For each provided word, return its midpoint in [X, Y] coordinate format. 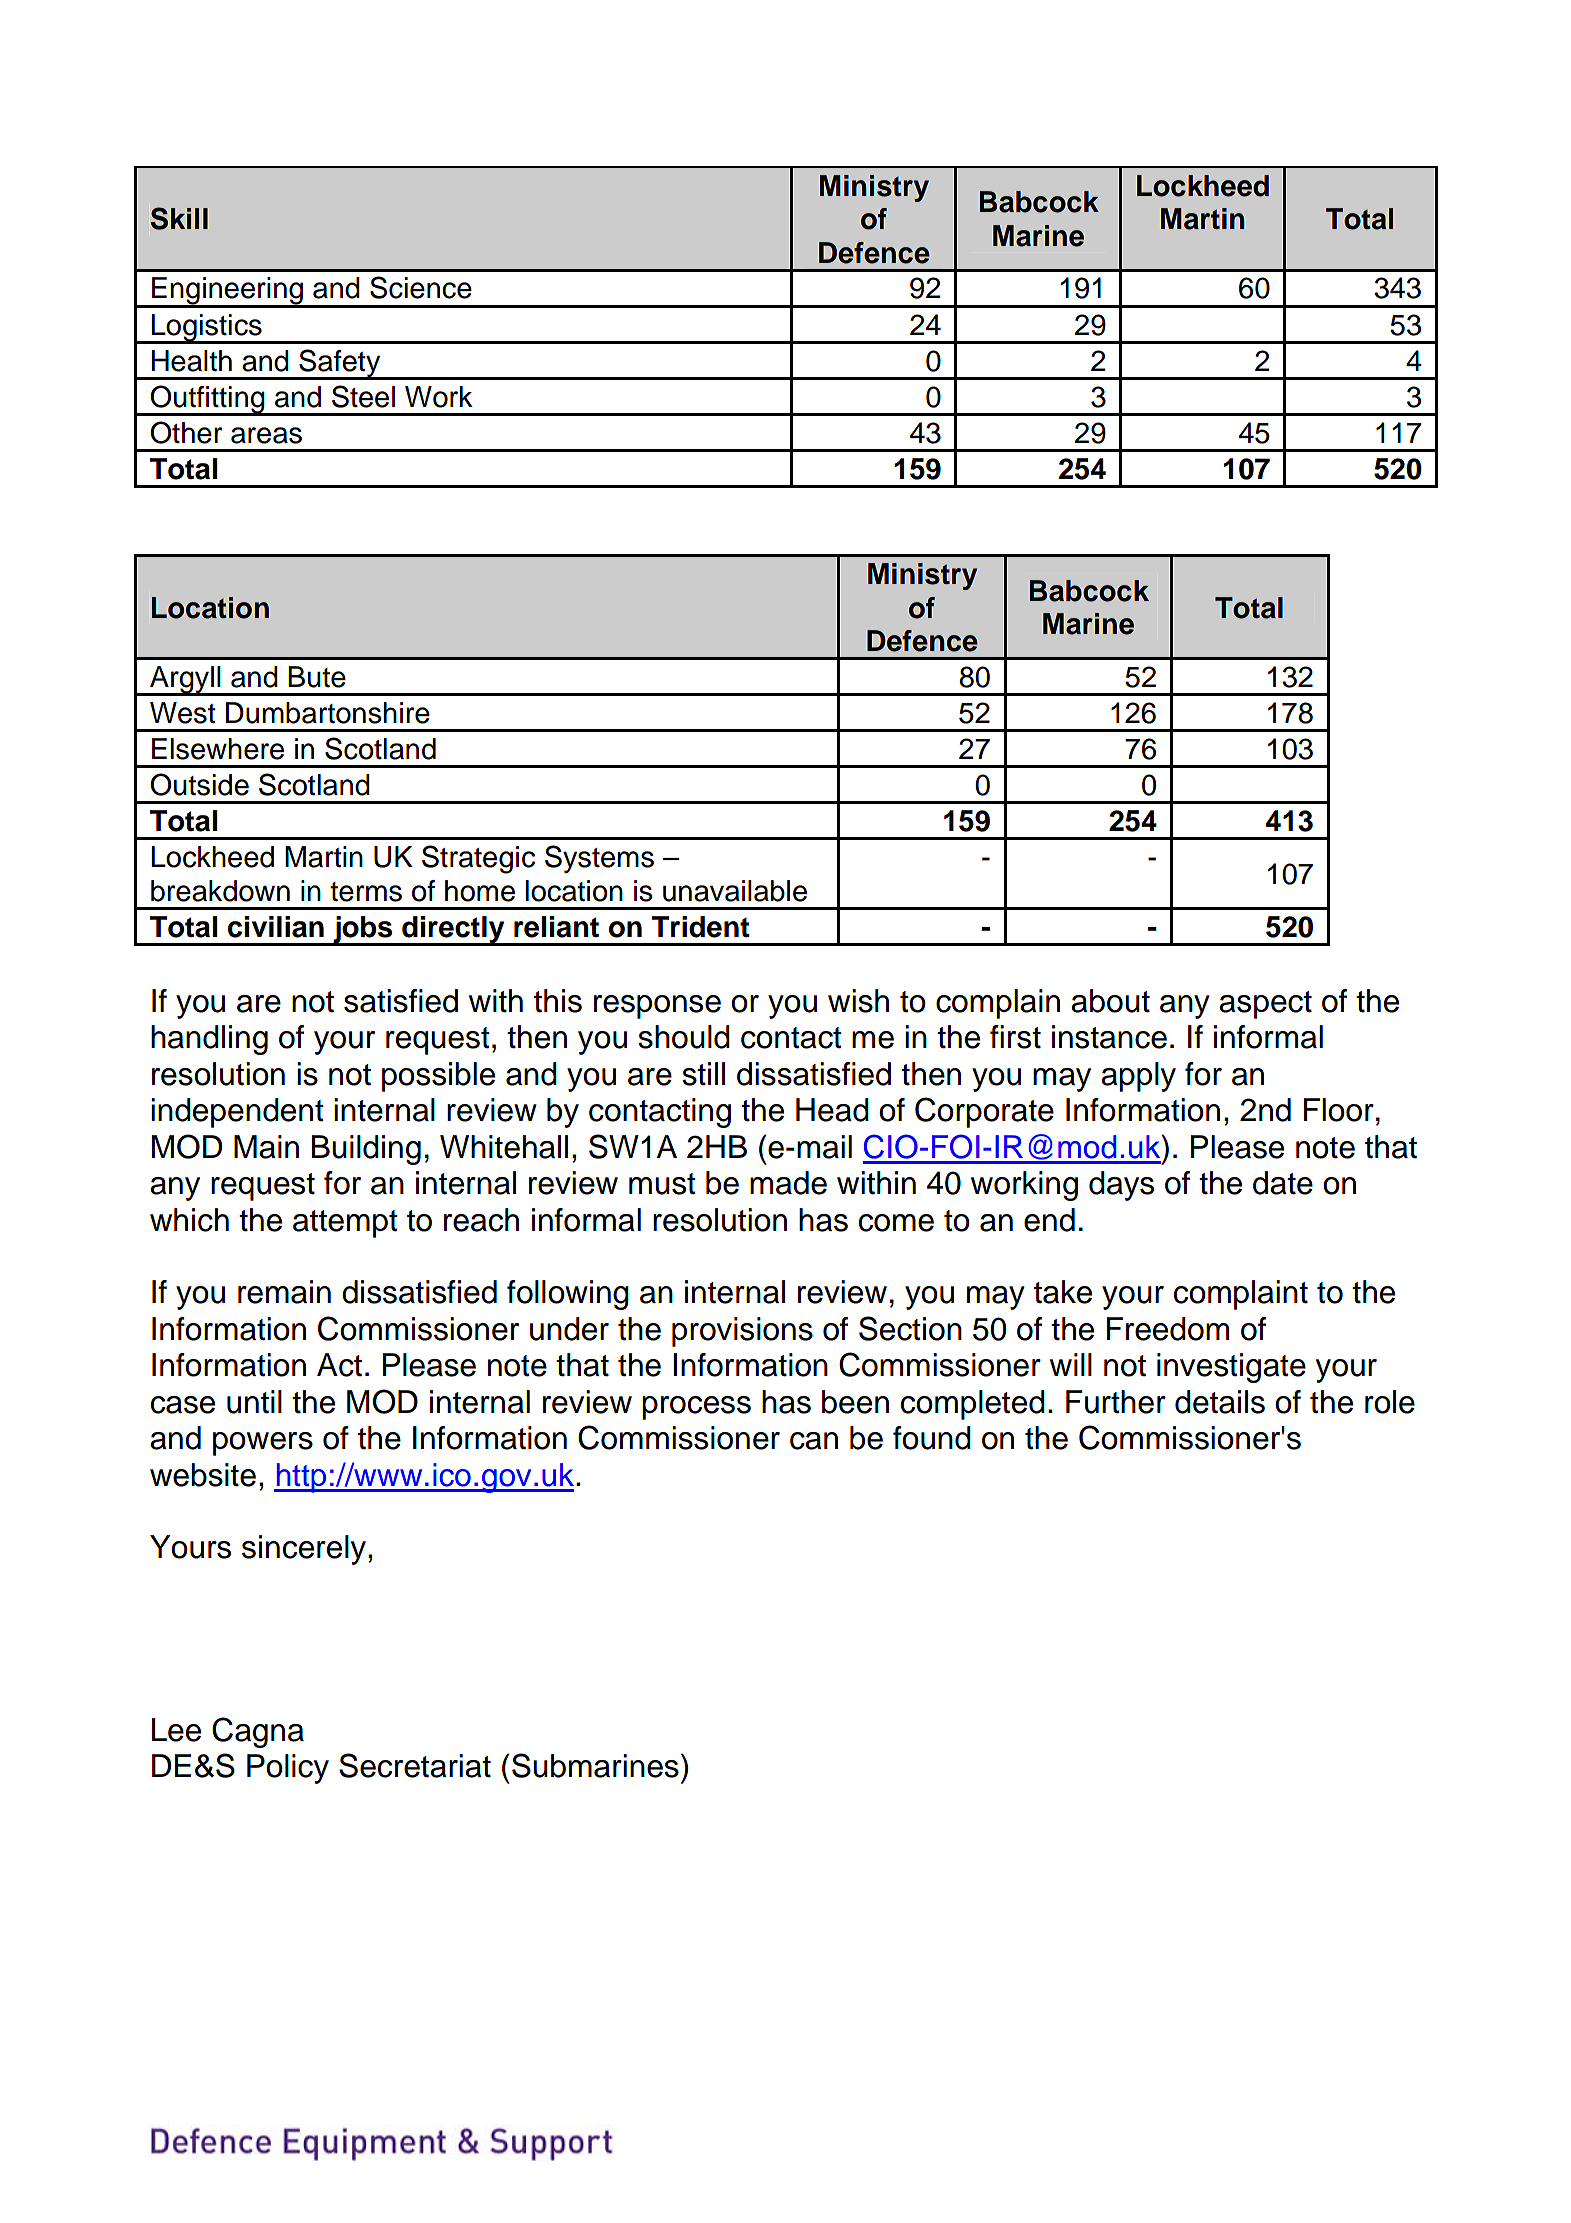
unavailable [735, 891]
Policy [288, 1769]
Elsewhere [218, 749]
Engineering [228, 292]
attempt [345, 1224]
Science [421, 287]
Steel [363, 396]
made [788, 1183]
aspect [1265, 1005]
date [1283, 1183]
